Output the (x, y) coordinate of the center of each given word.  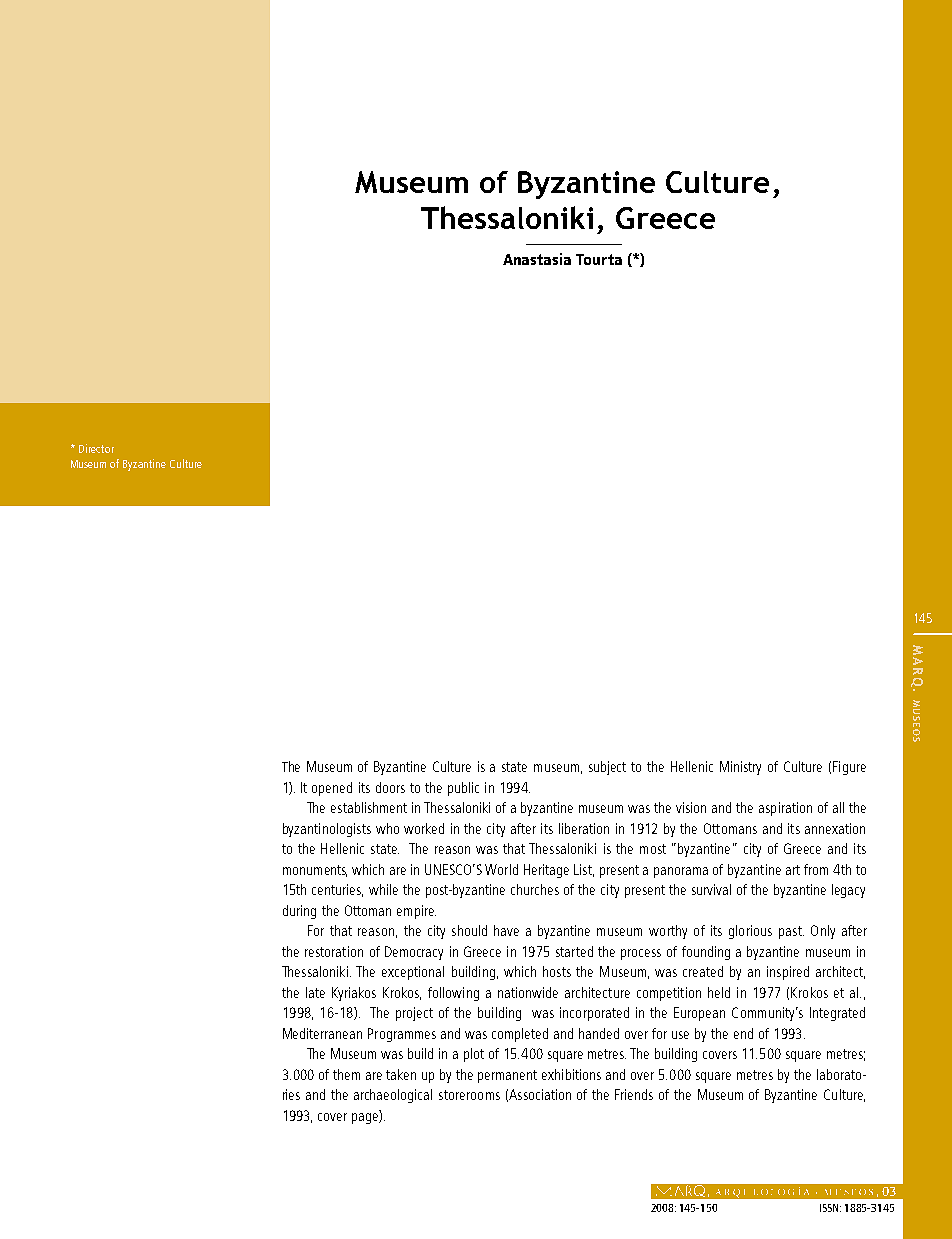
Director (96, 448)
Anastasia (537, 259)
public (463, 789)
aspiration (785, 809)
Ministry (740, 768)
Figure (849, 768)
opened (332, 789)
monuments (315, 871)
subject (607, 768)
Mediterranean (322, 1033)
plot (474, 1055)
